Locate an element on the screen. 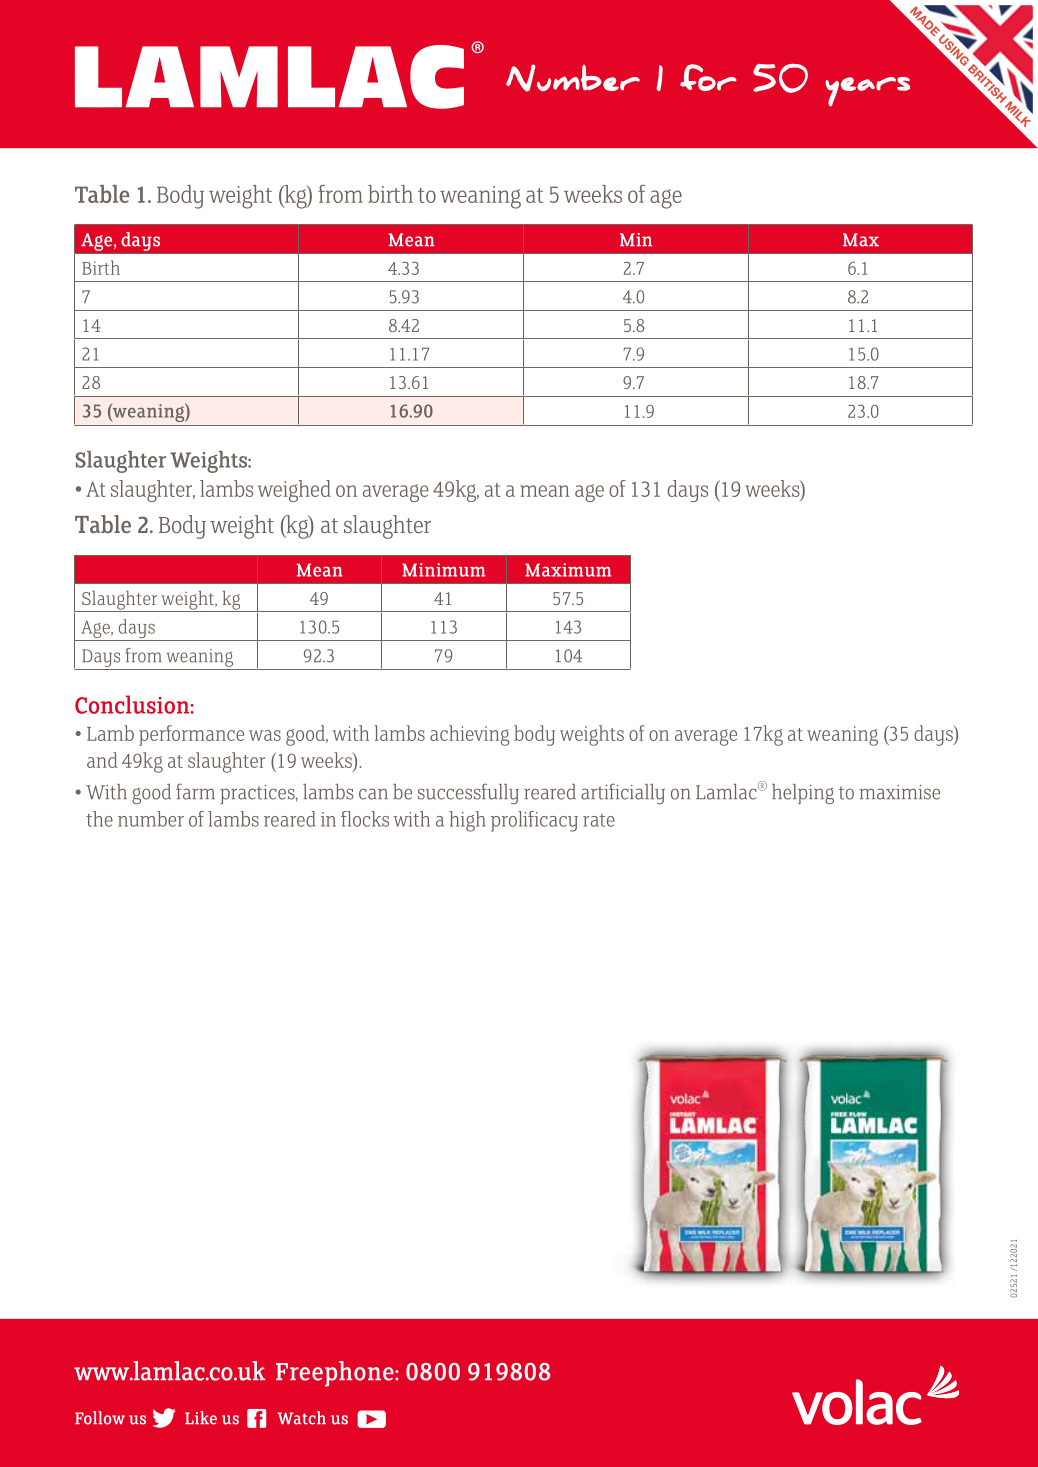 Image resolution: width=1038 pixels, height=1467 pixels. weighed is located at coordinates (294, 491).
